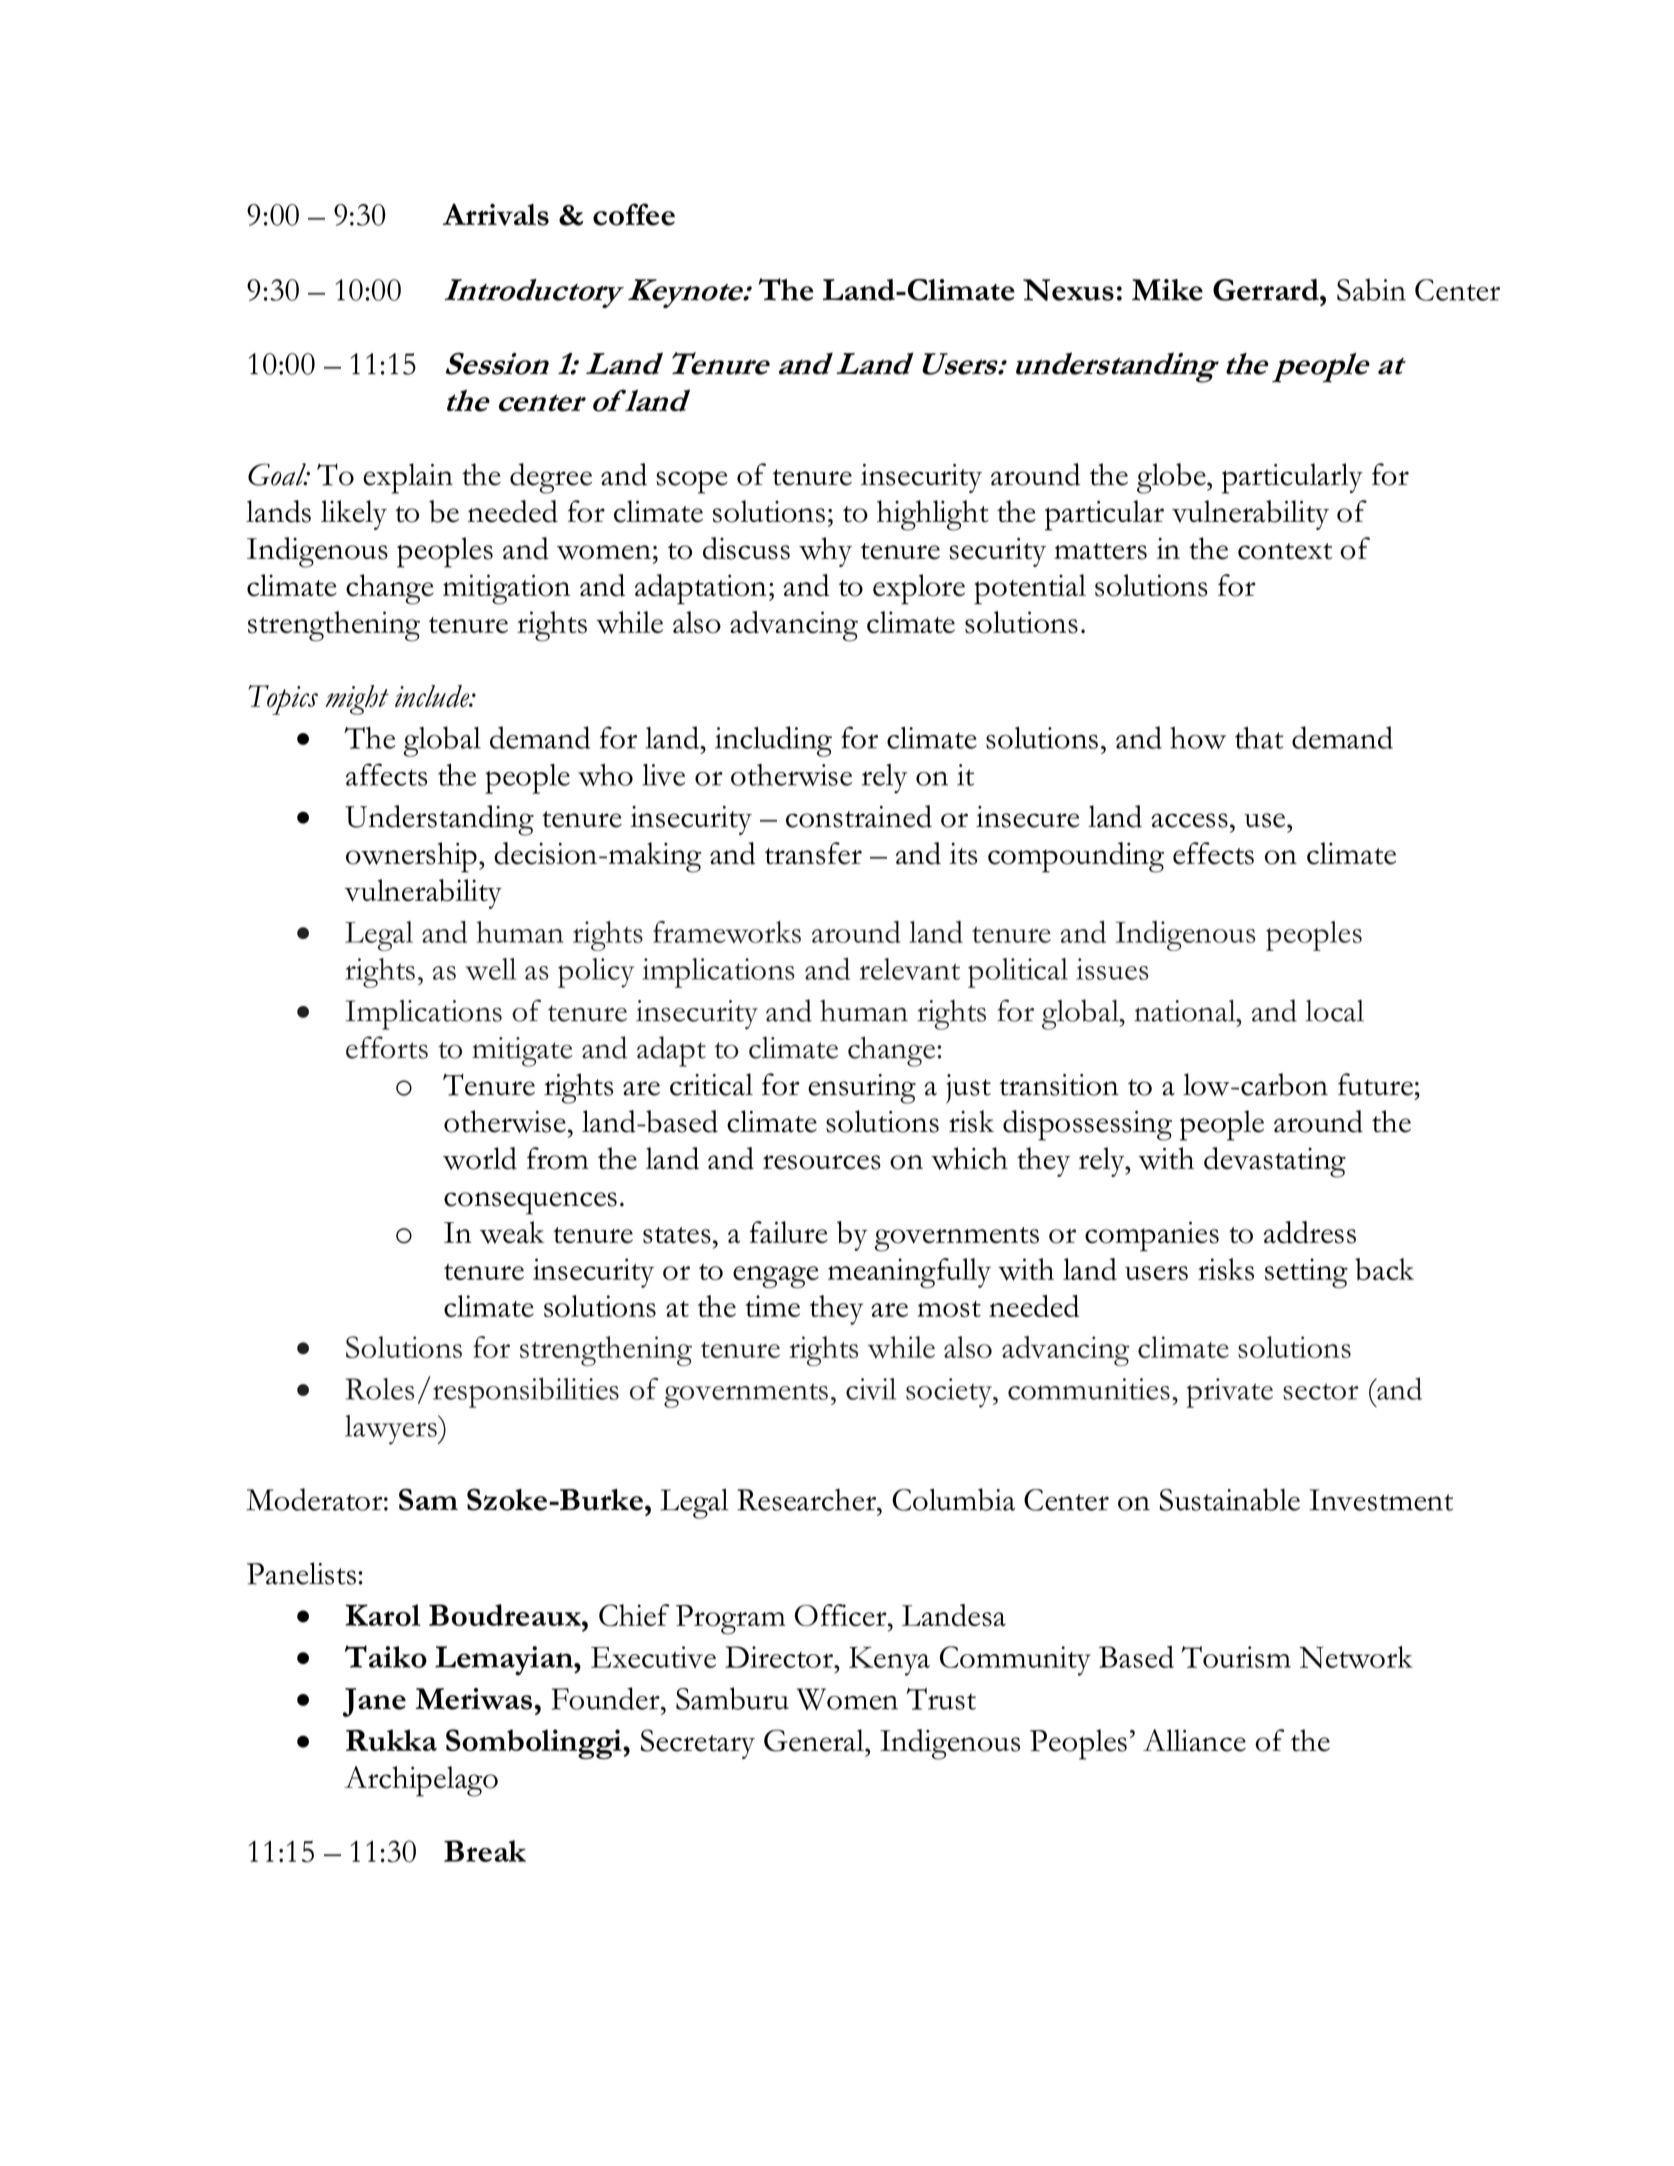  I want to click on Alliance, so click(1194, 1740).
